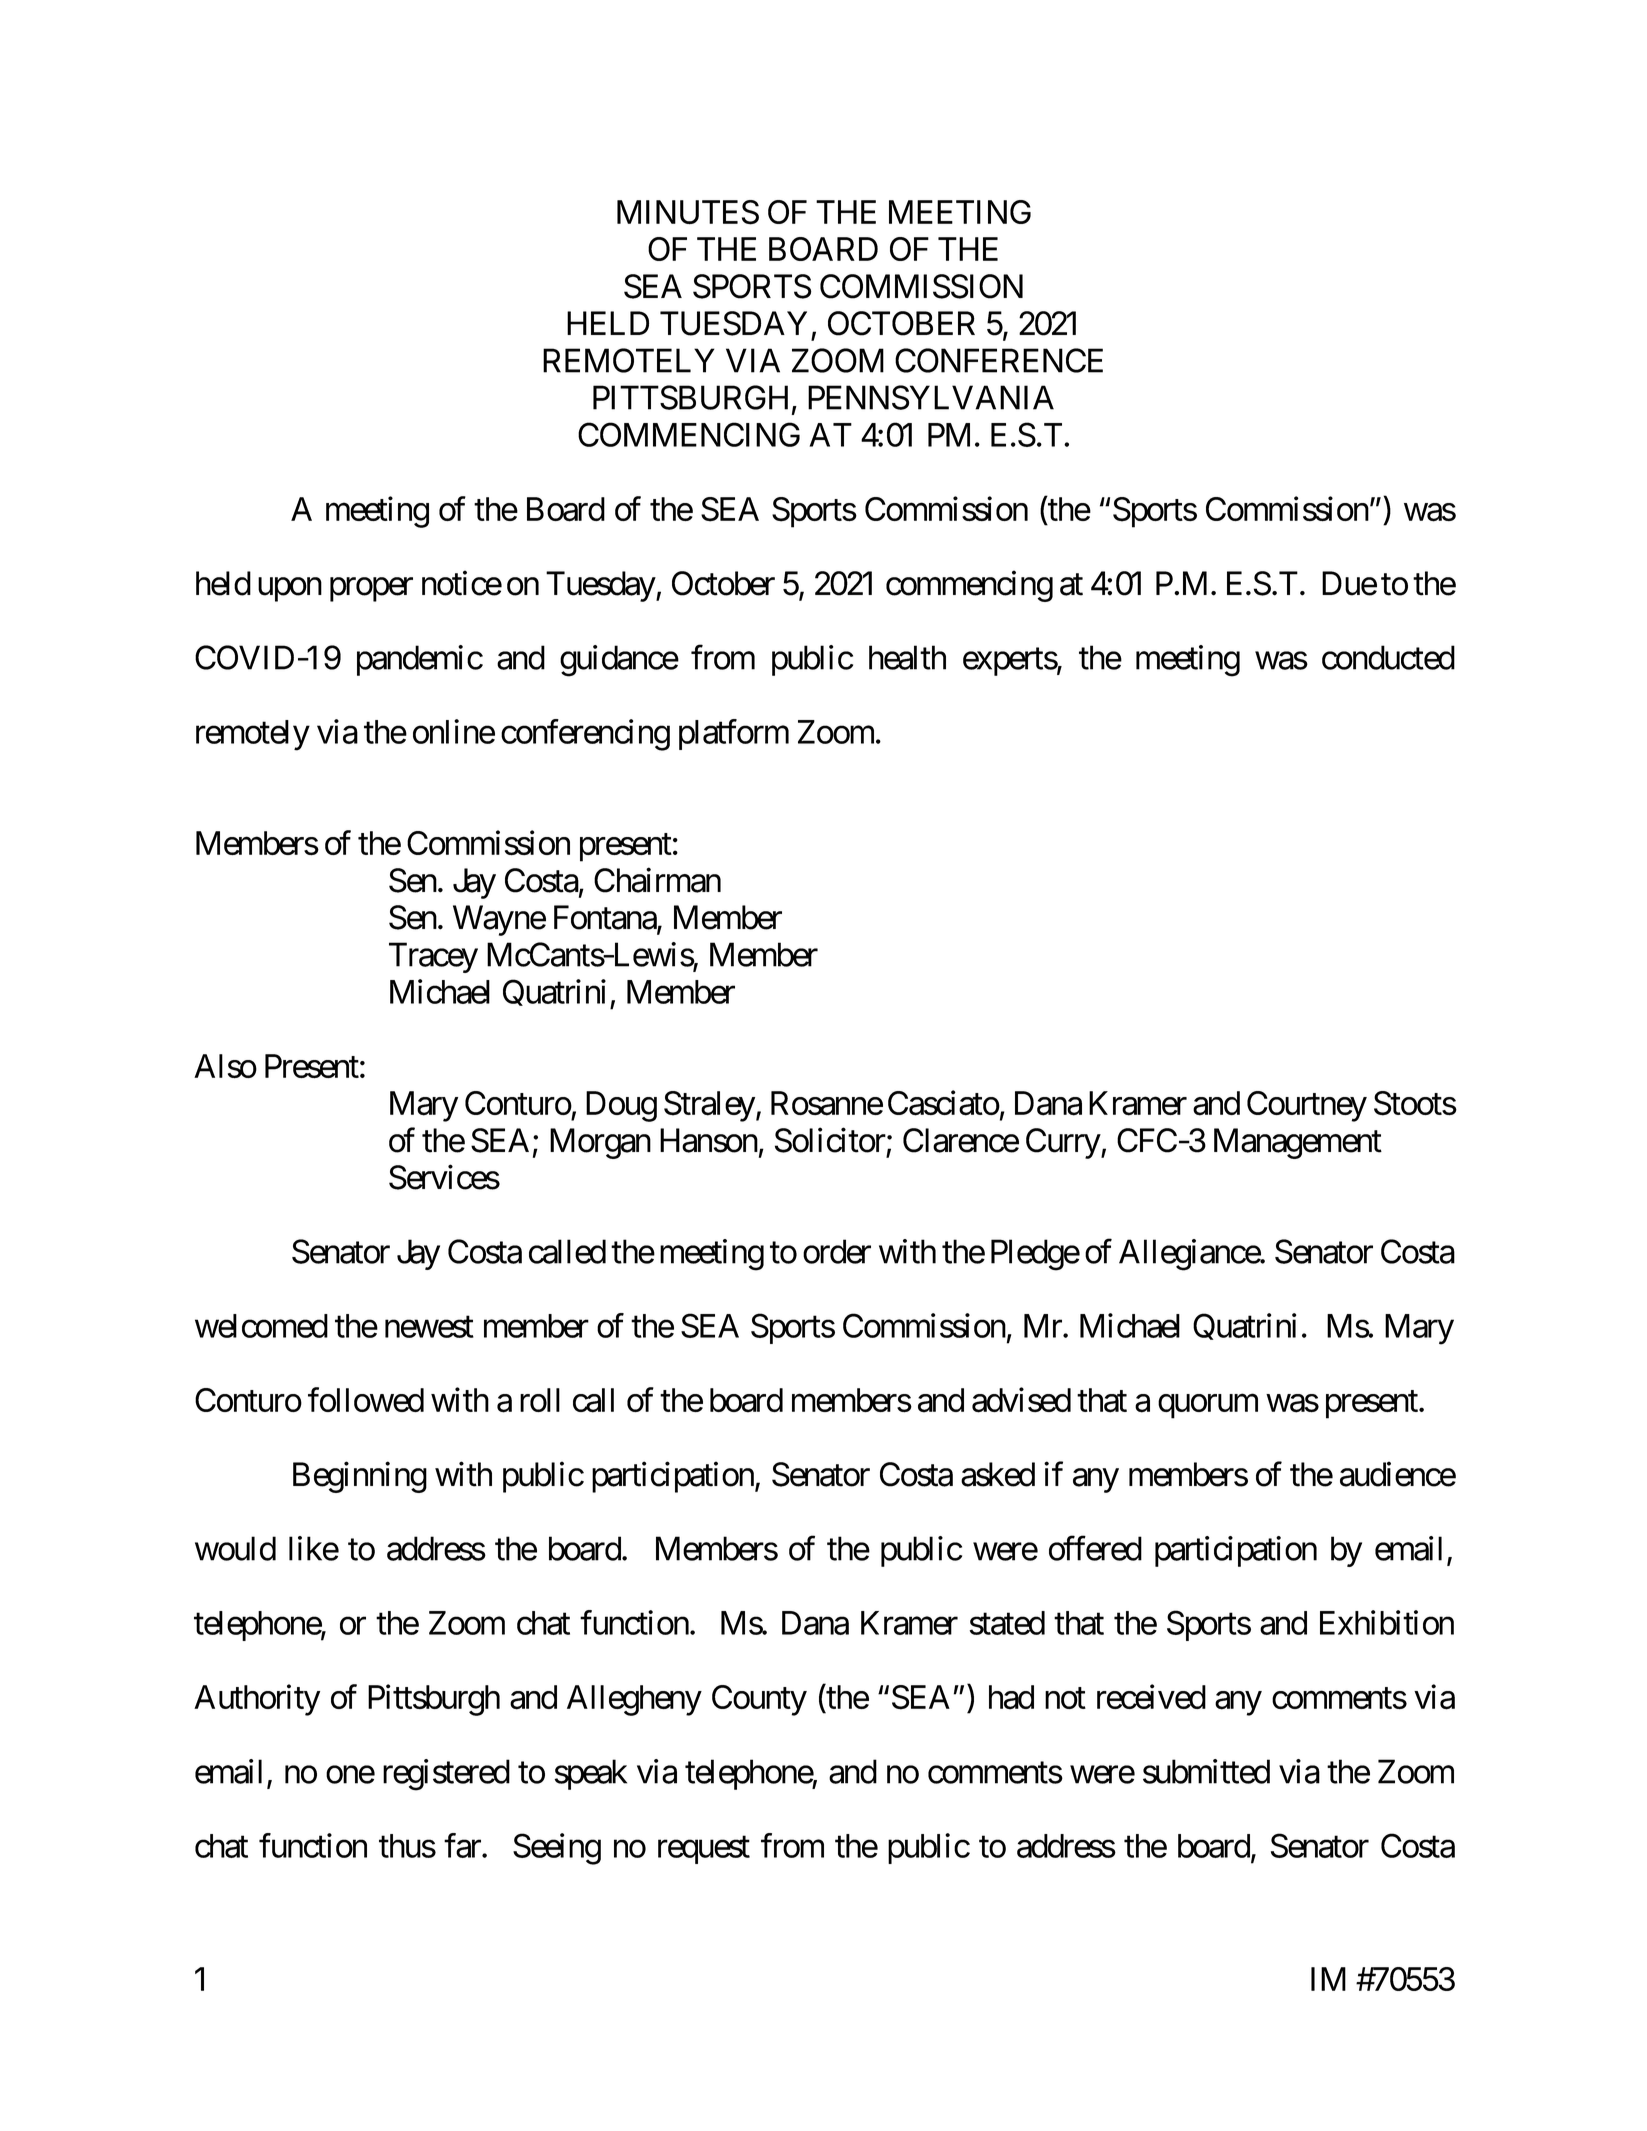 The width and height of the page is (1647, 2131). I want to click on far, so click(463, 1845).
